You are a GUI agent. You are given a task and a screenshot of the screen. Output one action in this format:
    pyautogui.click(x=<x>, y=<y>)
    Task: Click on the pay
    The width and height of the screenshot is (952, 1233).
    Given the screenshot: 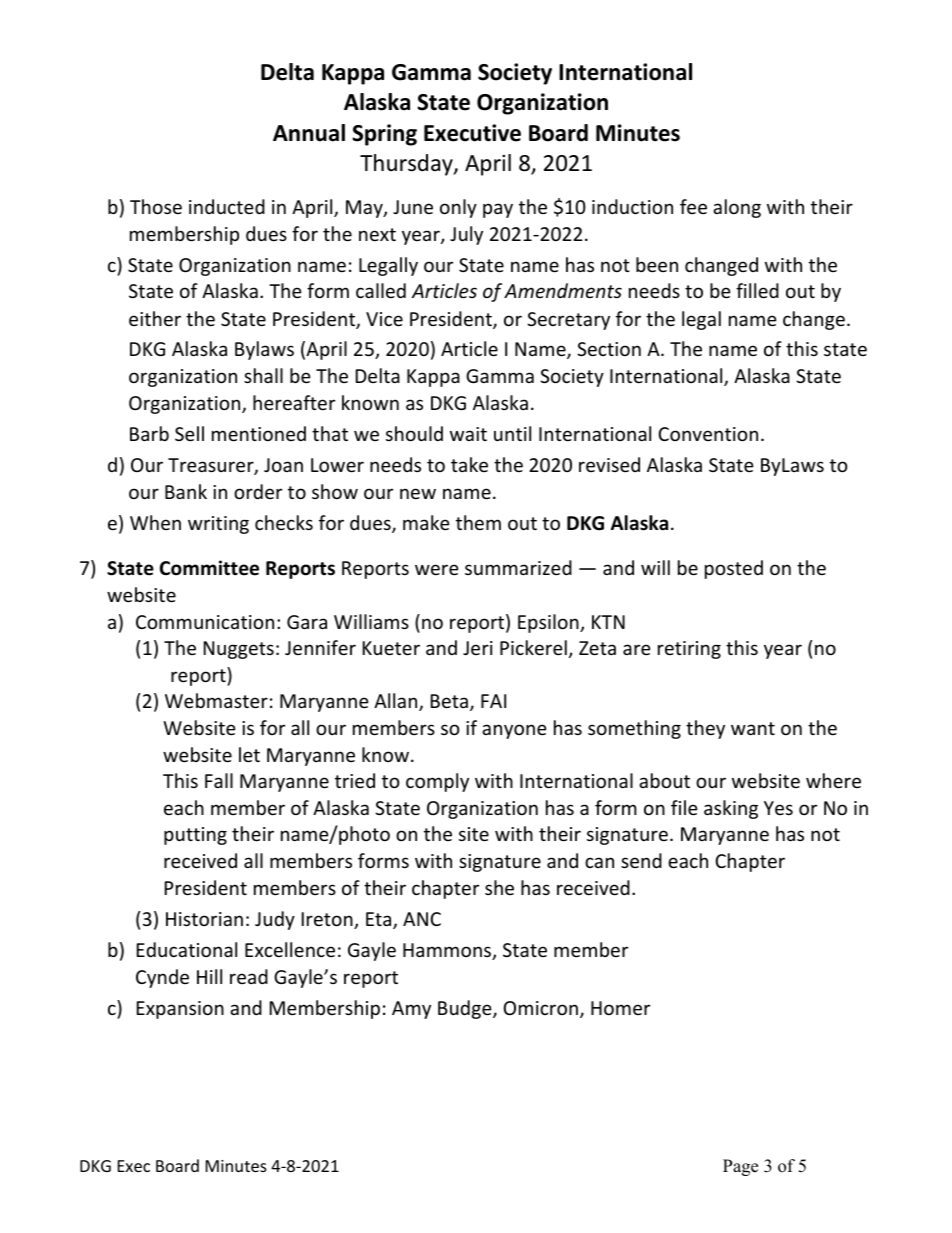 What is the action you would take?
    pyautogui.click(x=498, y=210)
